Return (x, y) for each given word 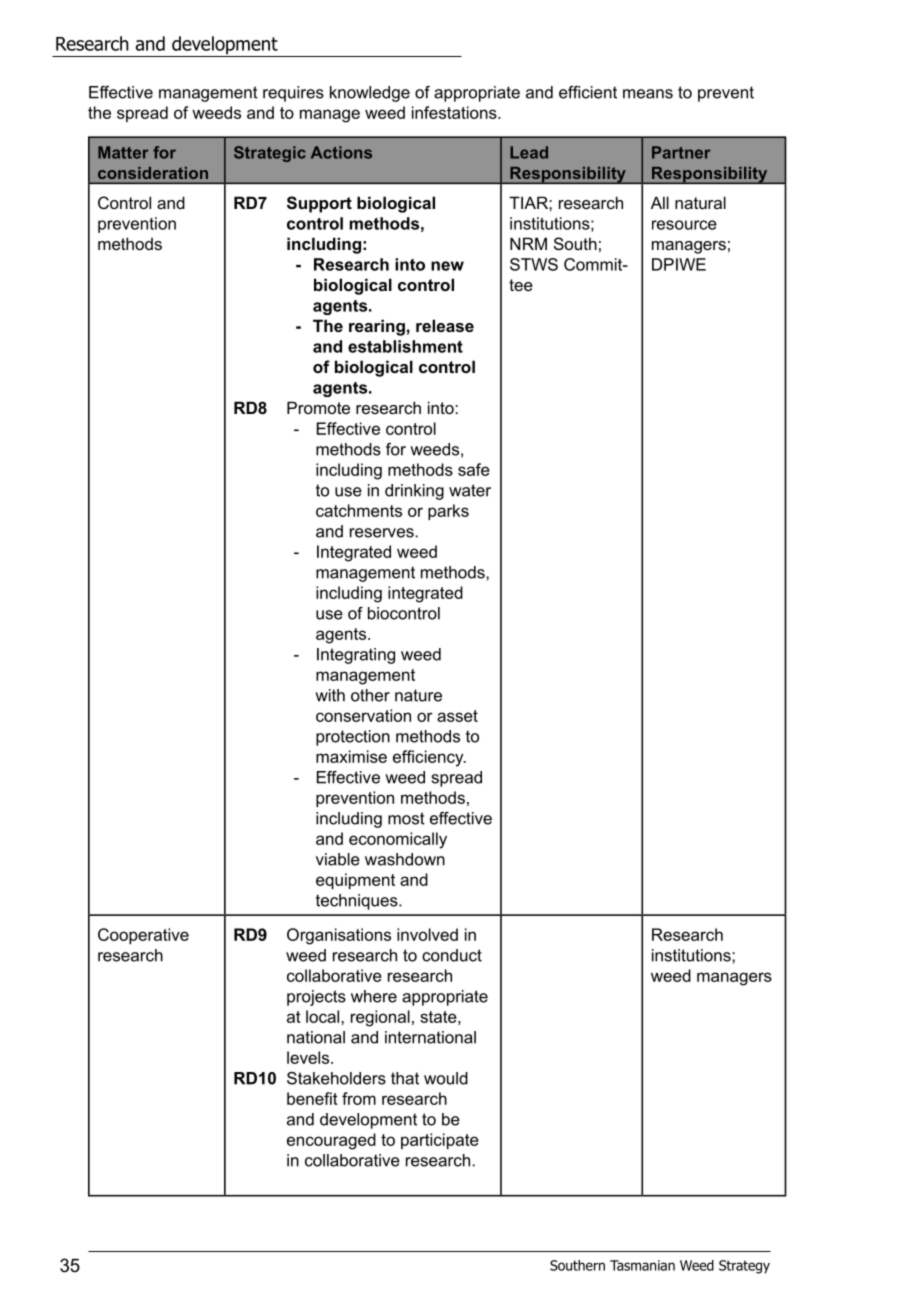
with (330, 695)
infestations (455, 112)
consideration (153, 173)
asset (457, 716)
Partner (681, 152)
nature (418, 695)
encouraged (331, 1141)
